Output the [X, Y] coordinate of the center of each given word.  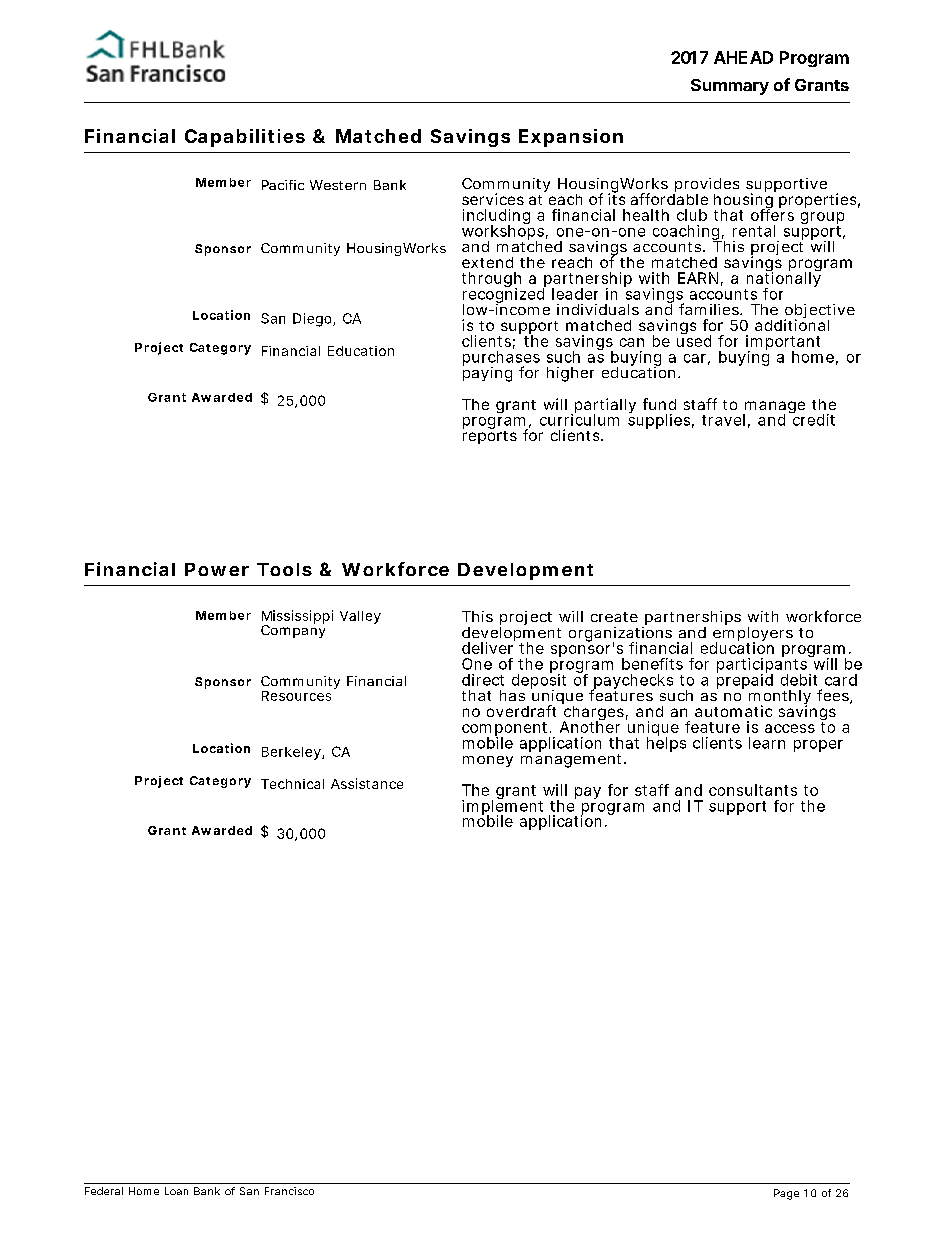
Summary [730, 87]
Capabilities [245, 138]
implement [502, 807]
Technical [292, 784]
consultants [753, 790]
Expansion [571, 138]
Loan [176, 1191]
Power [217, 569]
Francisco [289, 1191]
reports [490, 436]
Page [786, 1194]
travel [723, 420]
